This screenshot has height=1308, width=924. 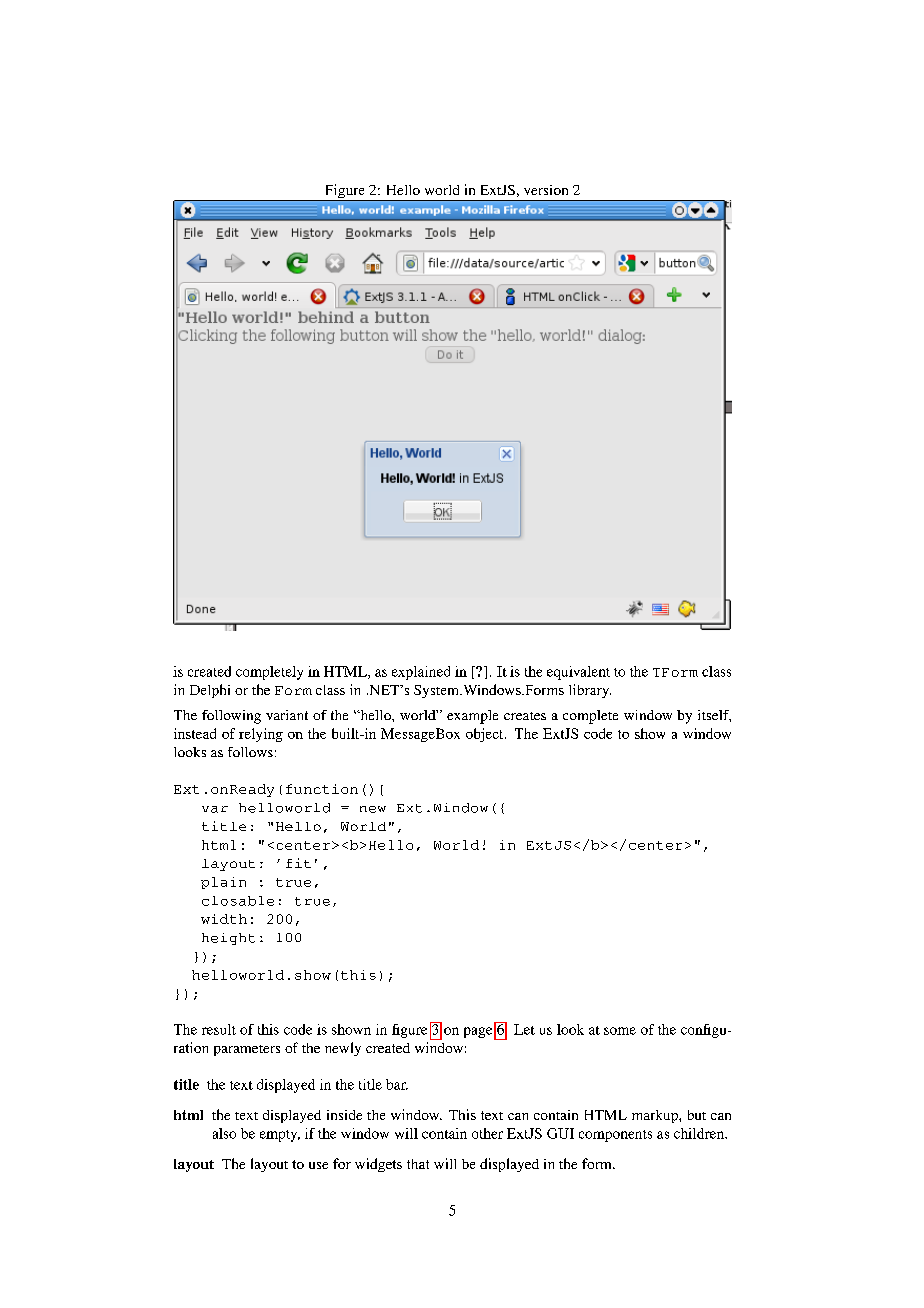 What do you see at coordinates (231, 717) in the screenshot?
I see `following` at bounding box center [231, 717].
